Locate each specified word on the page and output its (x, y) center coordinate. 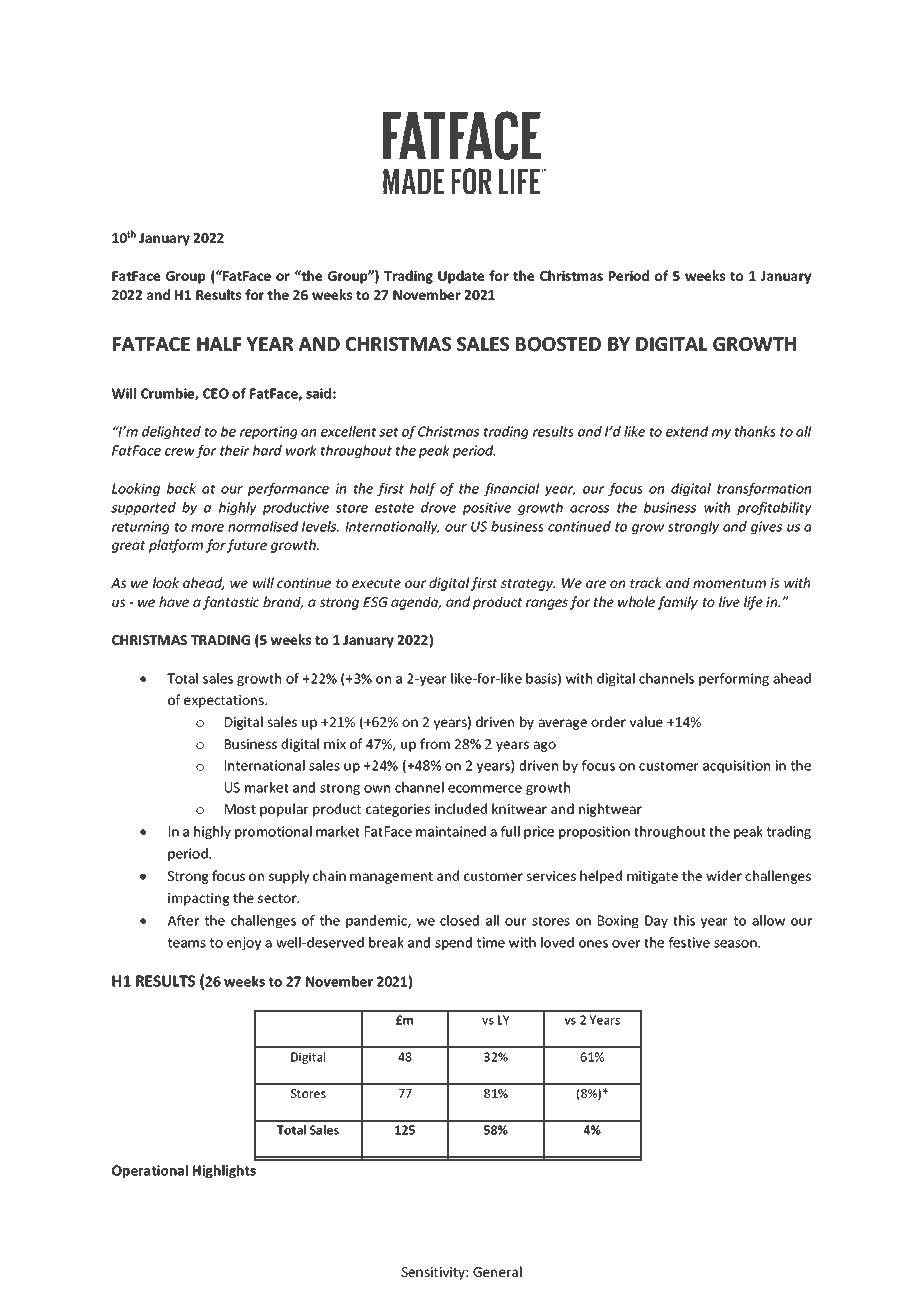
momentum (729, 583)
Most (240, 809)
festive (689, 942)
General (497, 1271)
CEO (216, 393)
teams (187, 943)
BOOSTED (558, 344)
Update (461, 277)
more (207, 528)
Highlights (224, 1172)
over (626, 944)
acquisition (736, 767)
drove (438, 507)
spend (453, 944)
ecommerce (485, 789)
